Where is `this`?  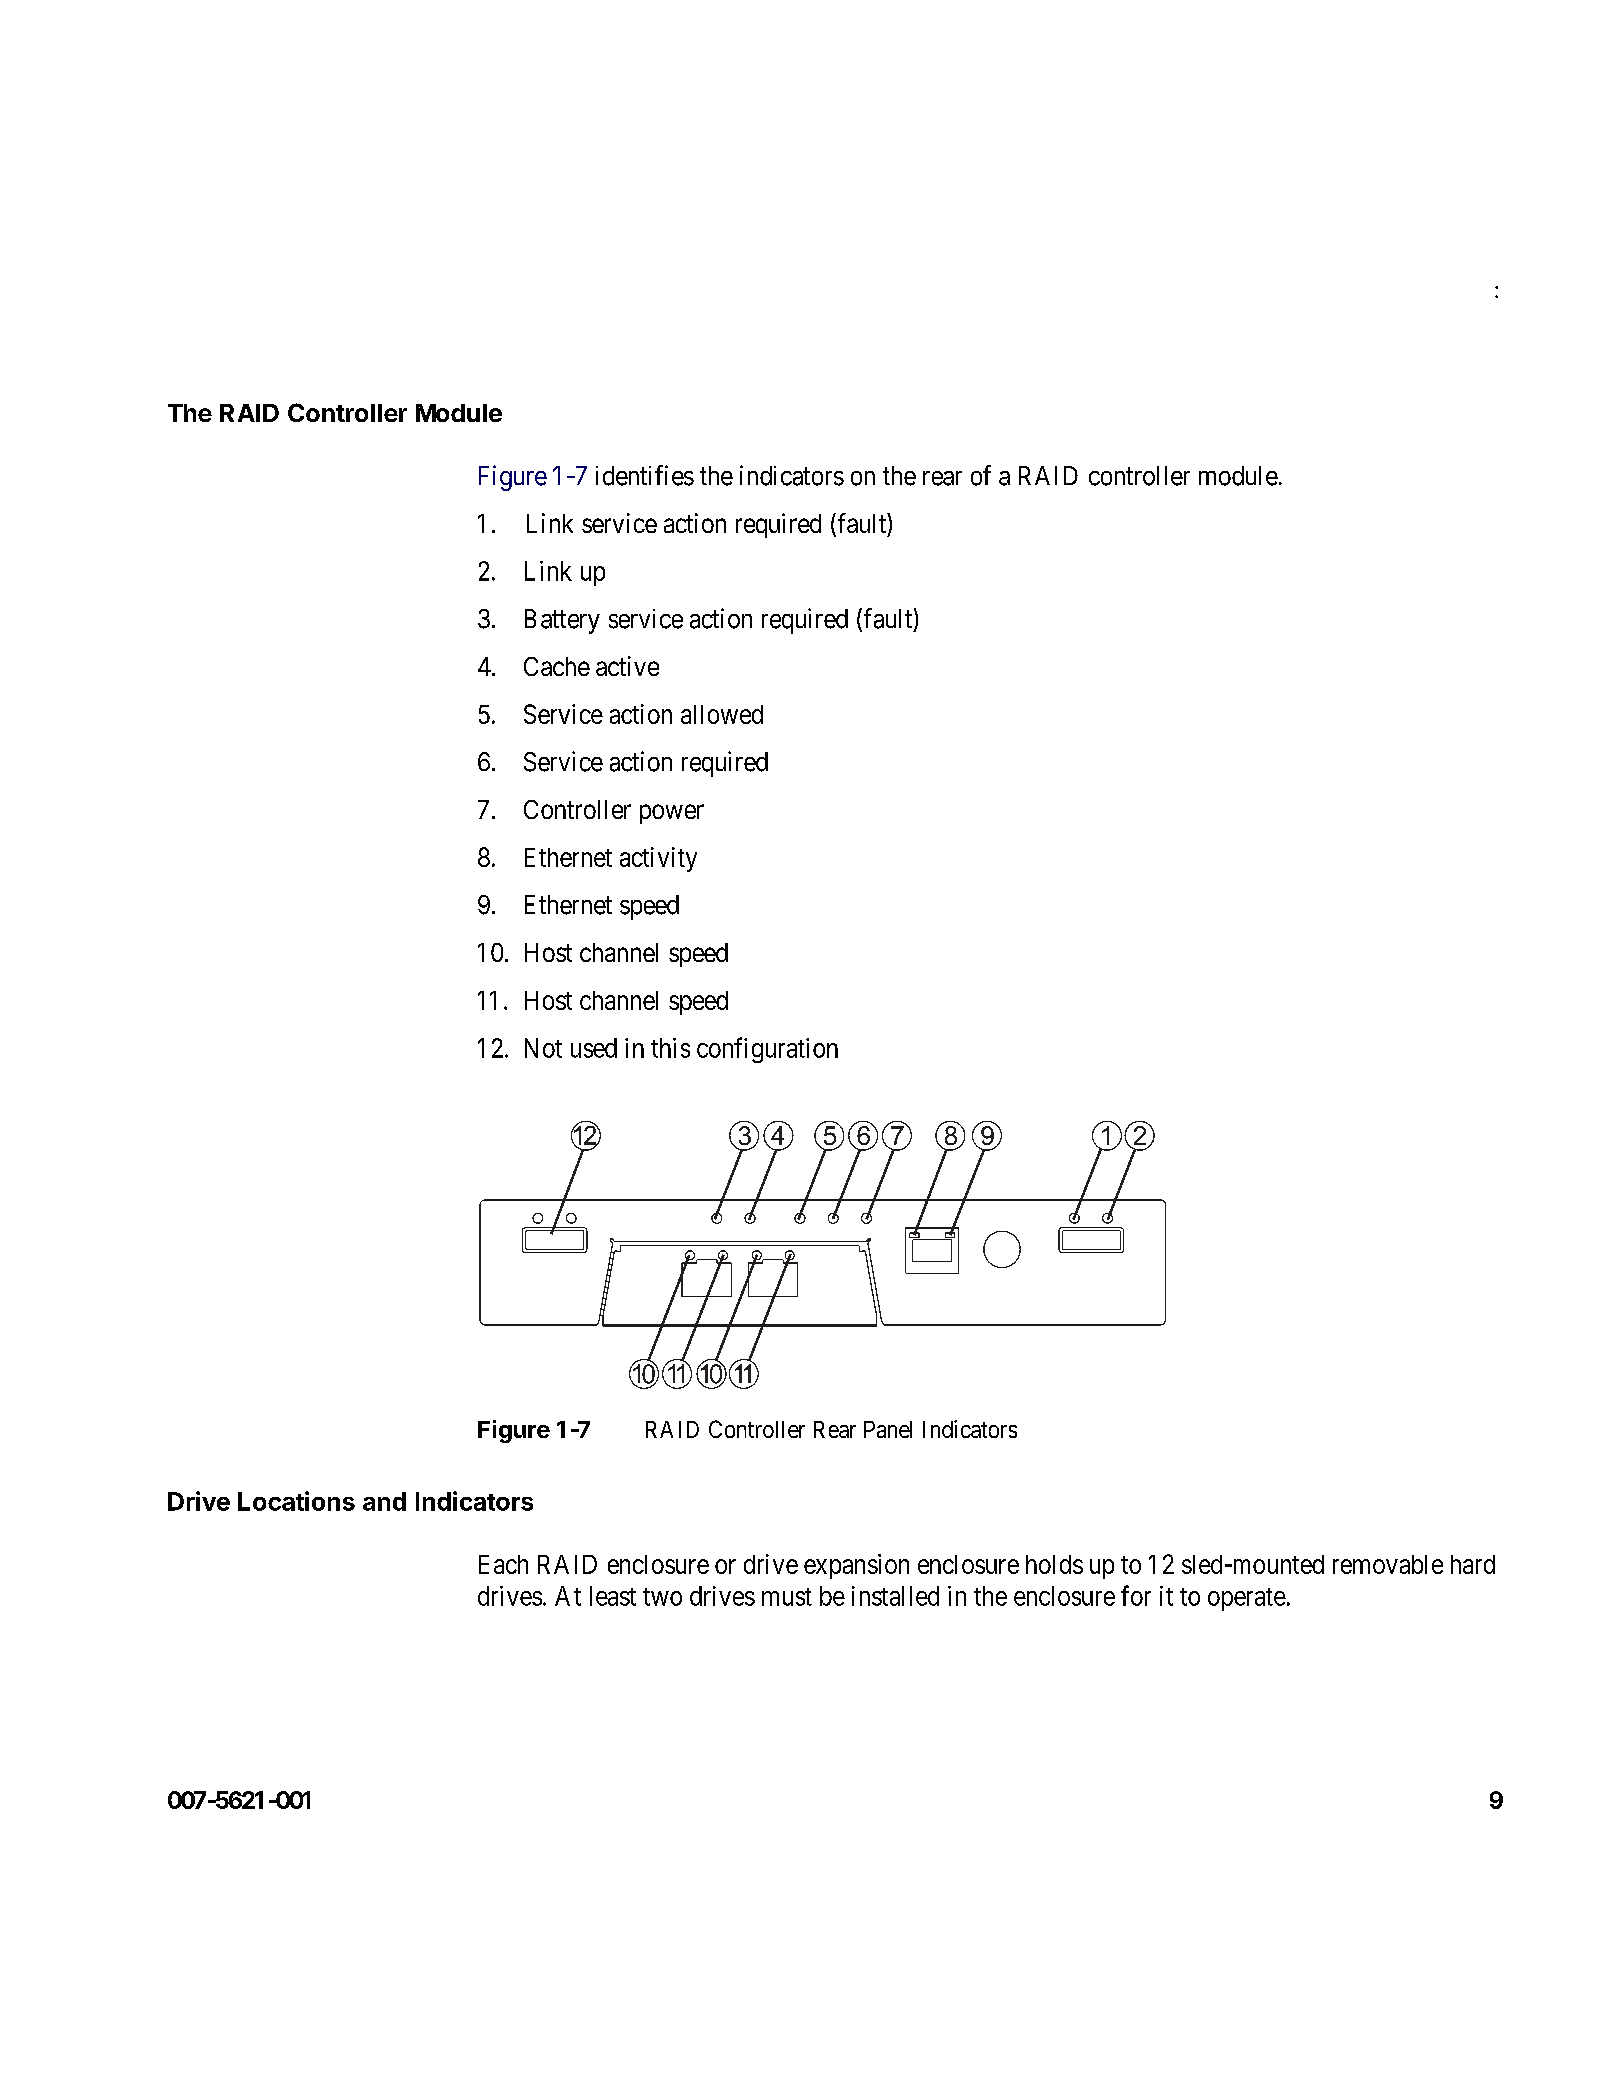 this is located at coordinates (670, 1048).
